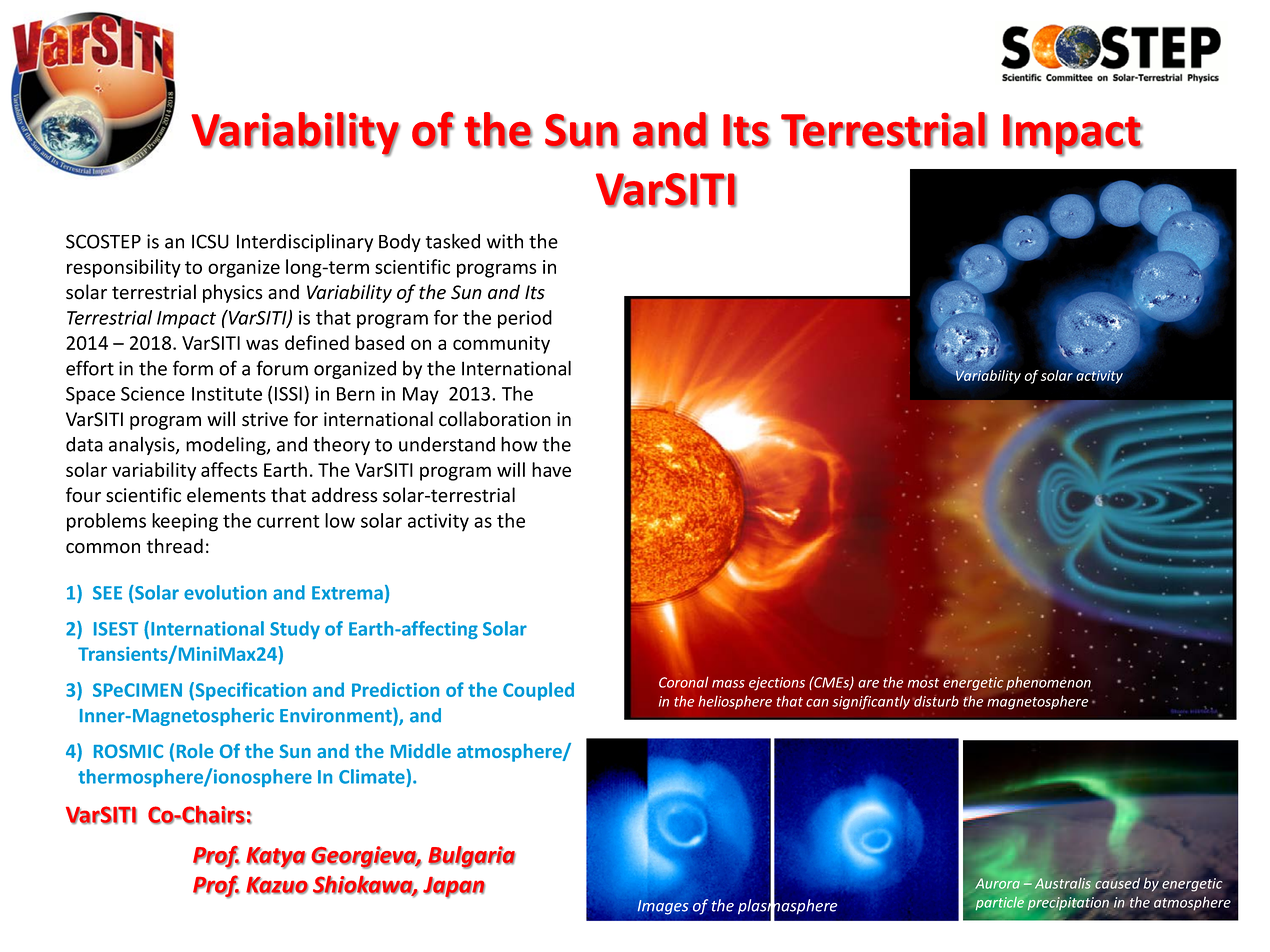 The width and height of the image is (1270, 952). What do you see at coordinates (663, 907) in the image?
I see `Images` at bounding box center [663, 907].
